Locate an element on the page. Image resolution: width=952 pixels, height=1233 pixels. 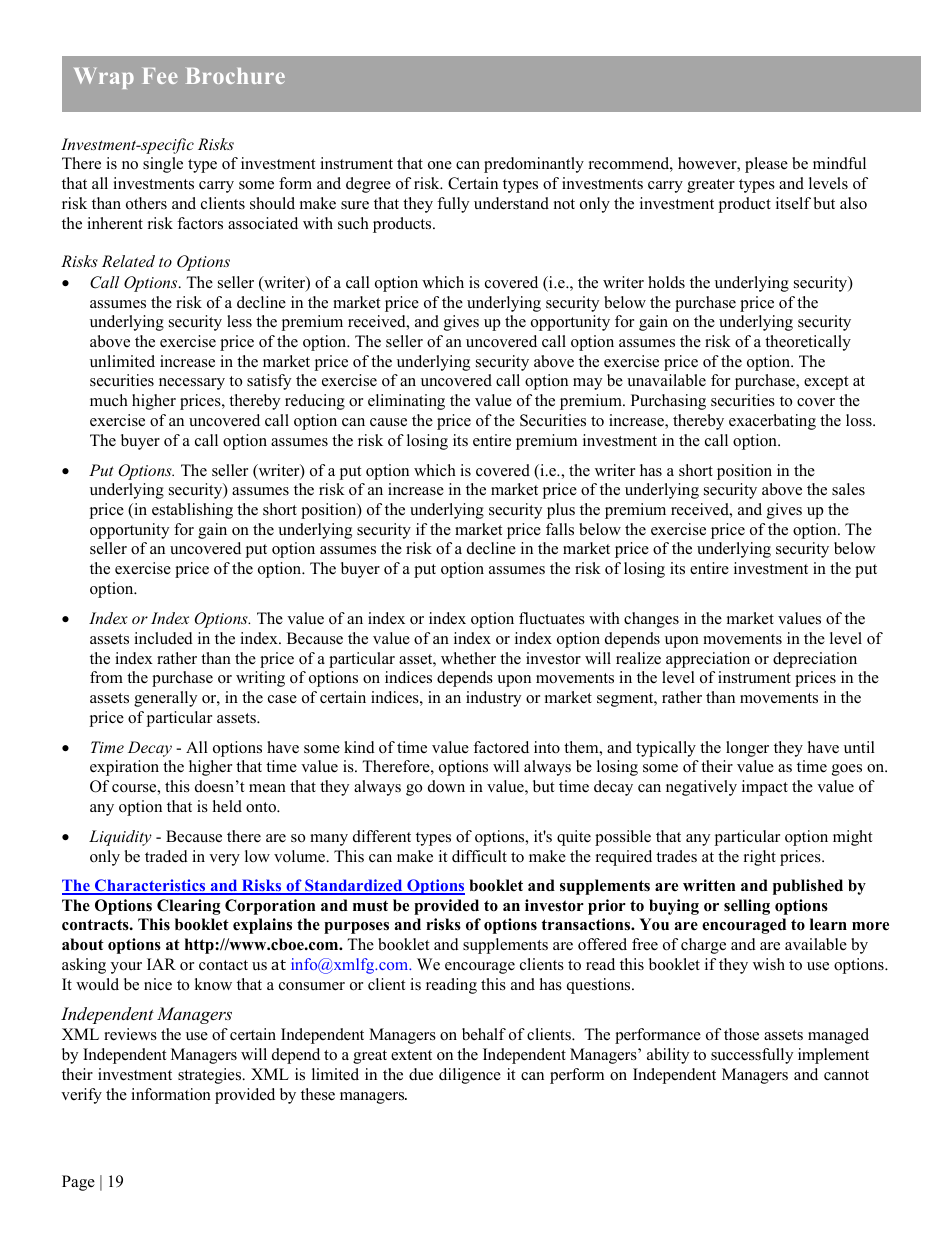
depreciation is located at coordinates (815, 660).
